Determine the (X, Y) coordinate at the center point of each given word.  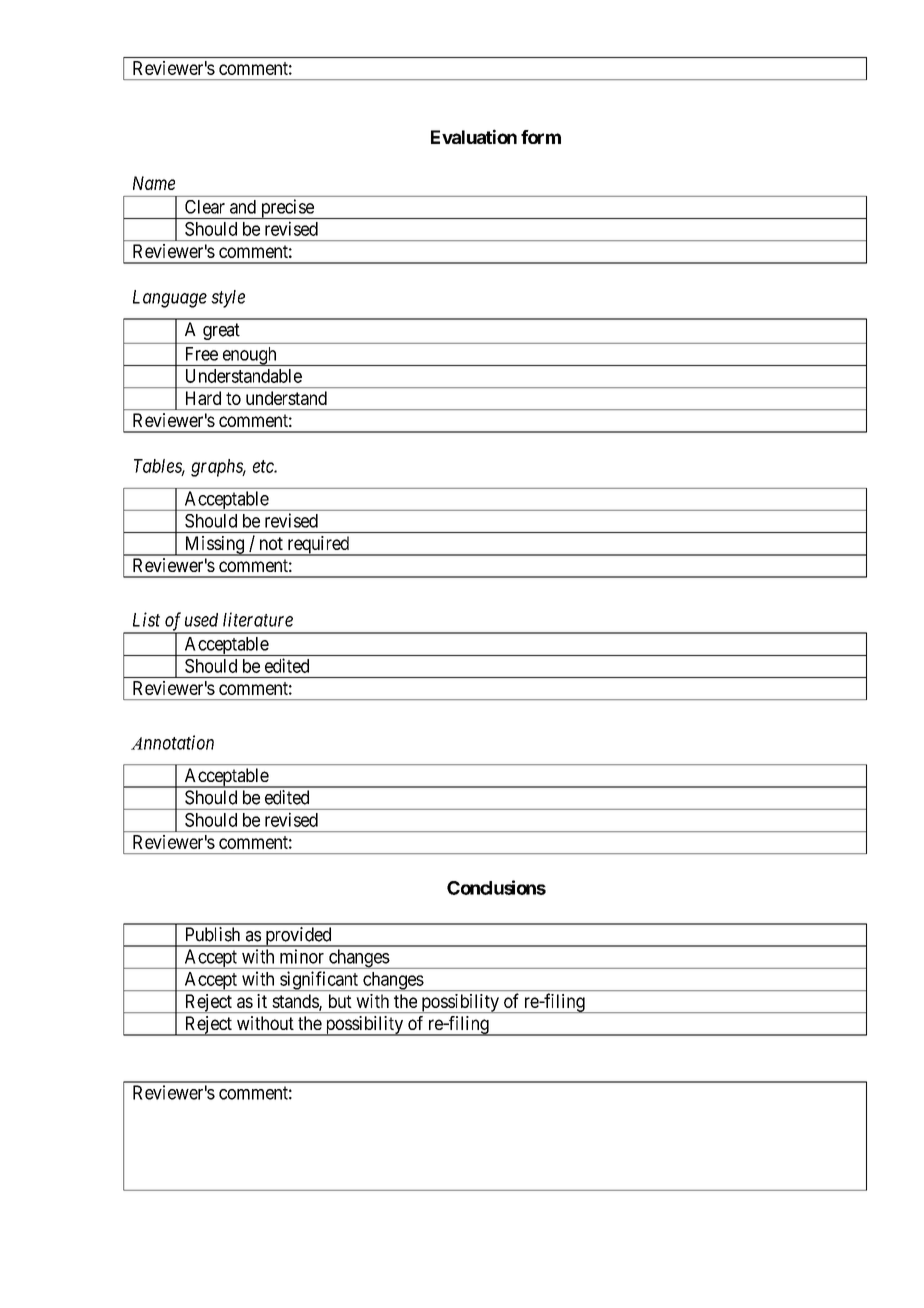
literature (258, 619)
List (146, 619)
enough (249, 356)
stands (296, 1002)
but (340, 1001)
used (201, 620)
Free (202, 354)
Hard (203, 398)
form (541, 137)
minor (302, 956)
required (318, 546)
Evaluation (474, 136)
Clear (205, 207)
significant (319, 981)
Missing (214, 546)
